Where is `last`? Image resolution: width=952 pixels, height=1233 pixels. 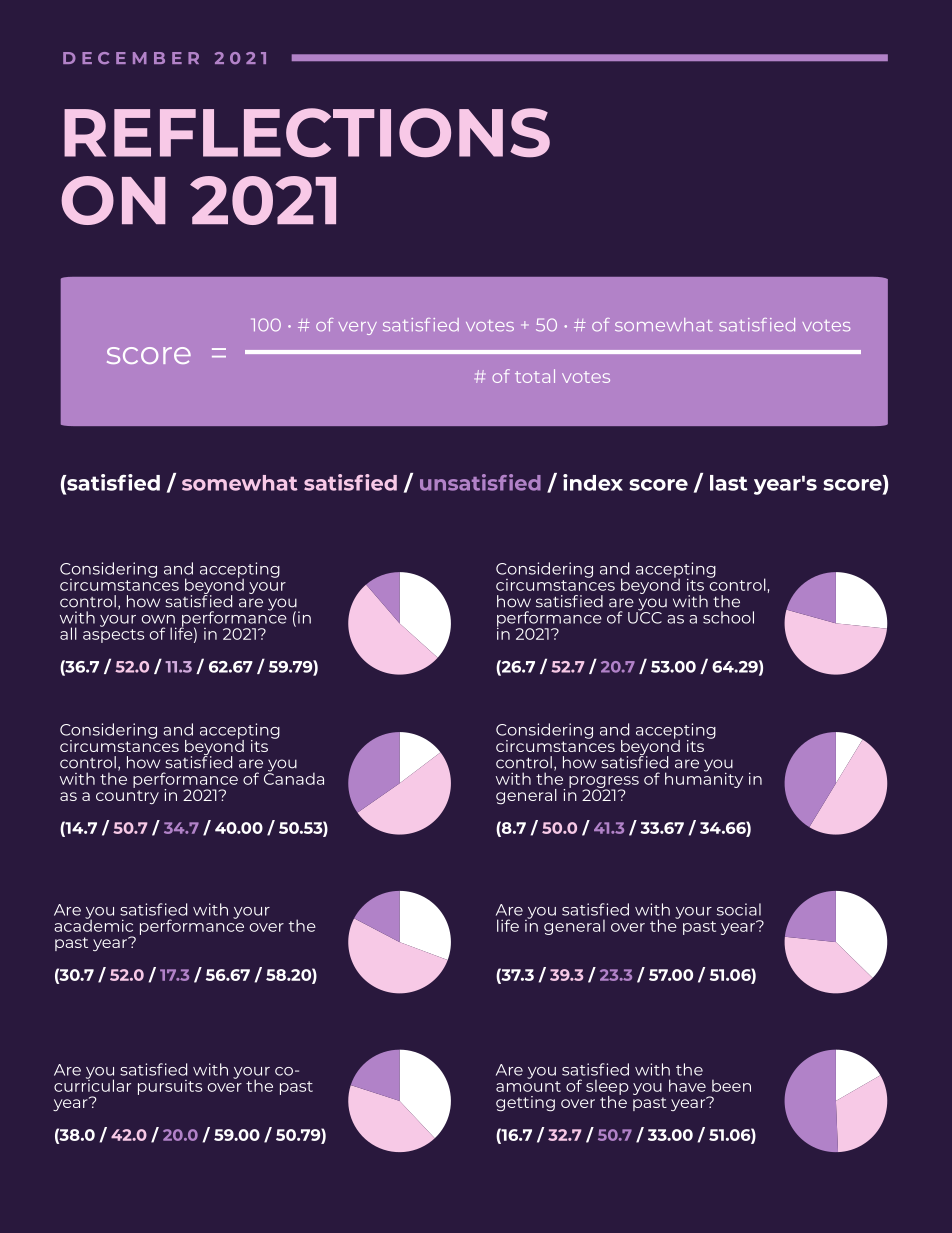 last is located at coordinates (729, 483).
